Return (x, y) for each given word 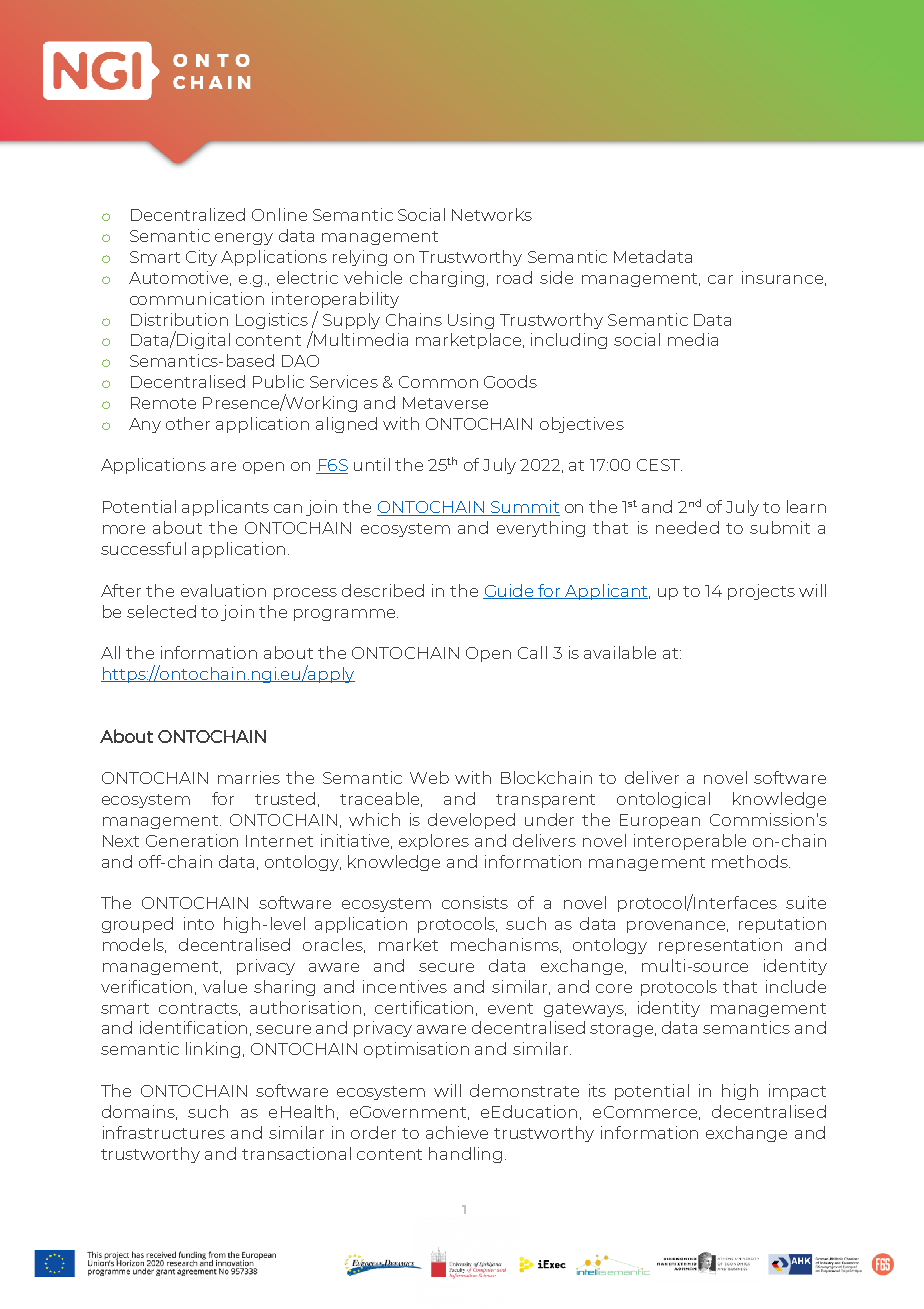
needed (687, 527)
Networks (492, 214)
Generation (192, 840)
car (720, 279)
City (201, 258)
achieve (457, 1132)
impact (797, 1092)
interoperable (690, 842)
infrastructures (164, 1132)
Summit (524, 508)
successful (143, 548)
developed (471, 821)
